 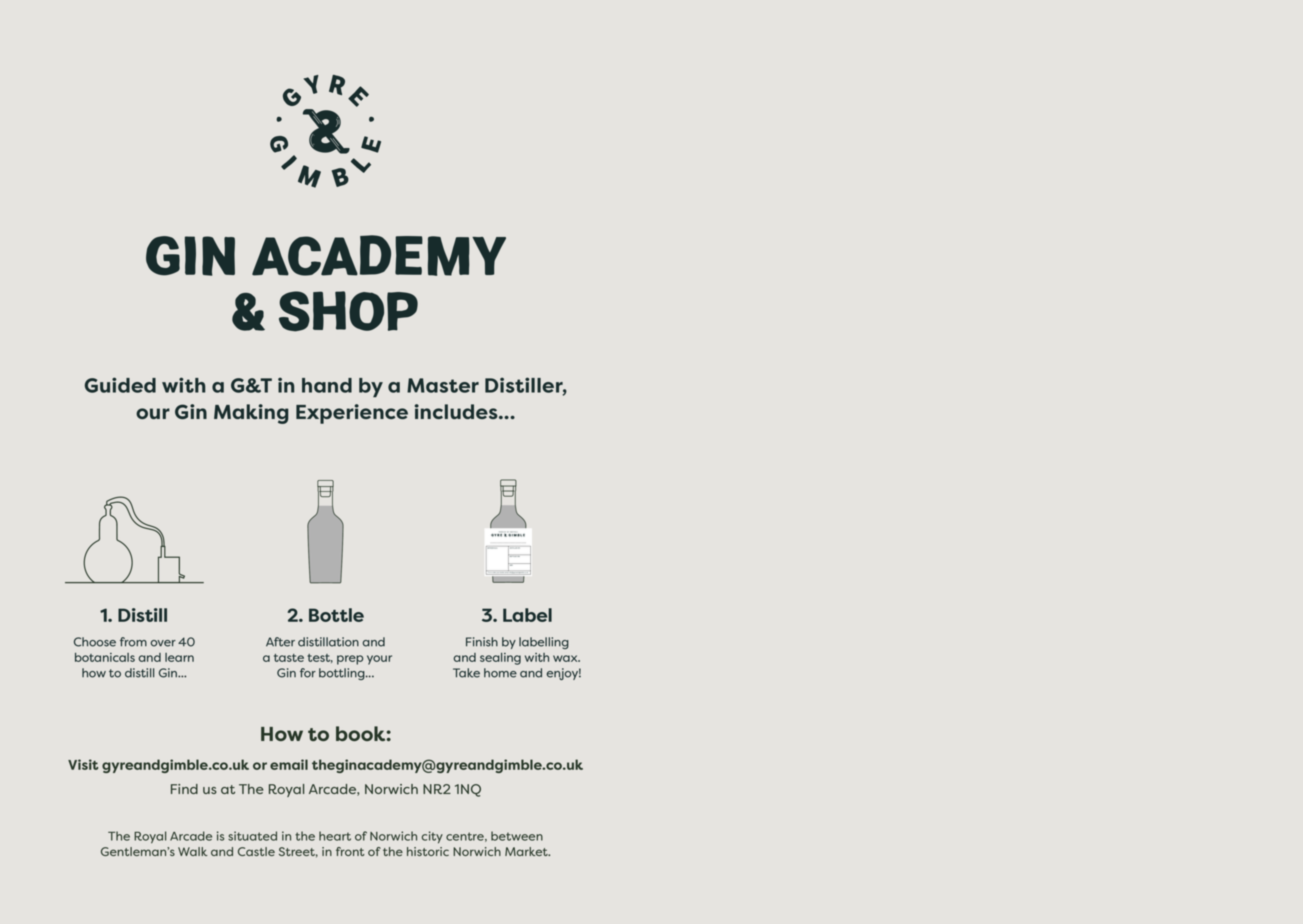 I want to click on taste, so click(x=289, y=658).
